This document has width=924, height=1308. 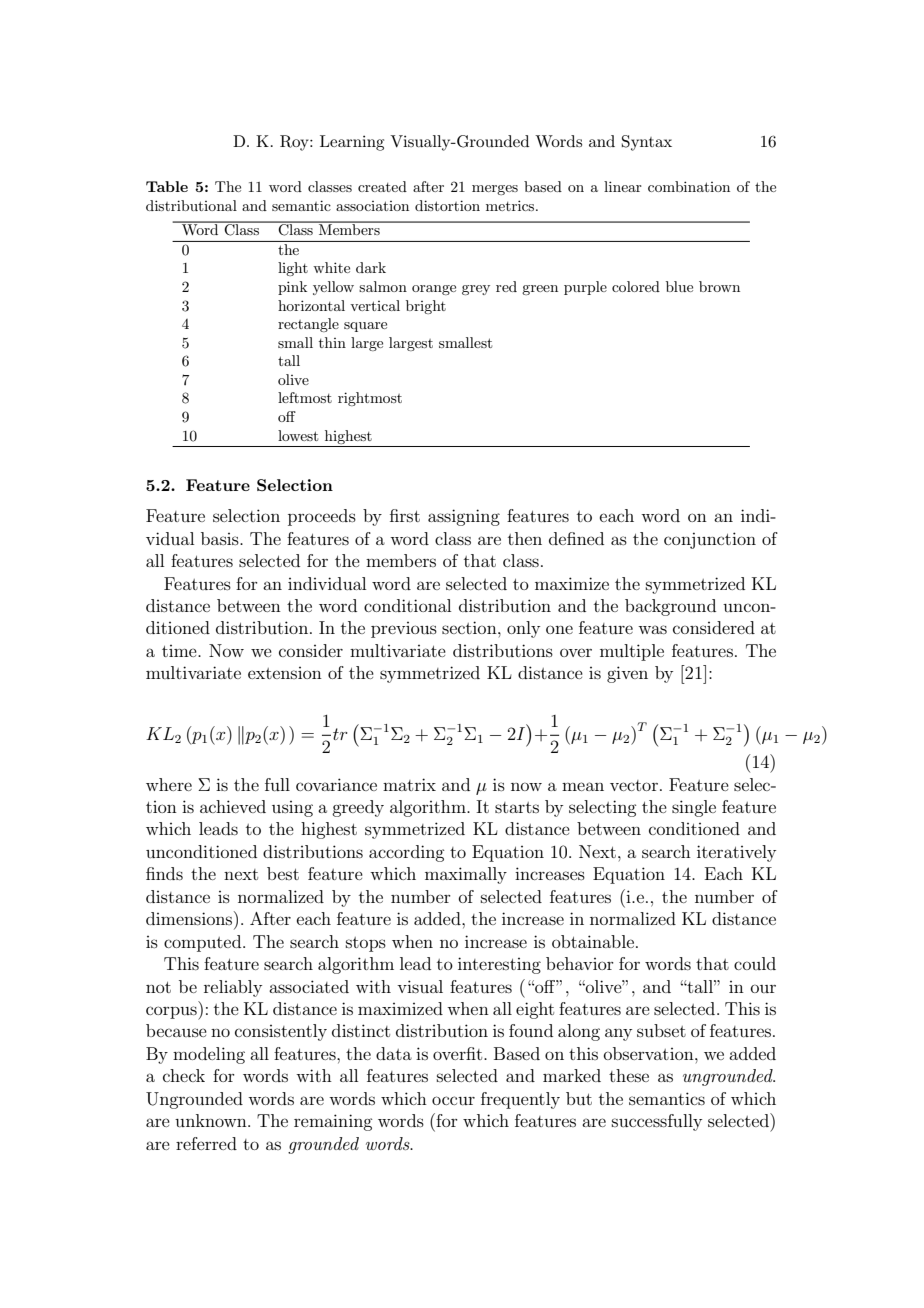 I want to click on merges, so click(x=495, y=190).
